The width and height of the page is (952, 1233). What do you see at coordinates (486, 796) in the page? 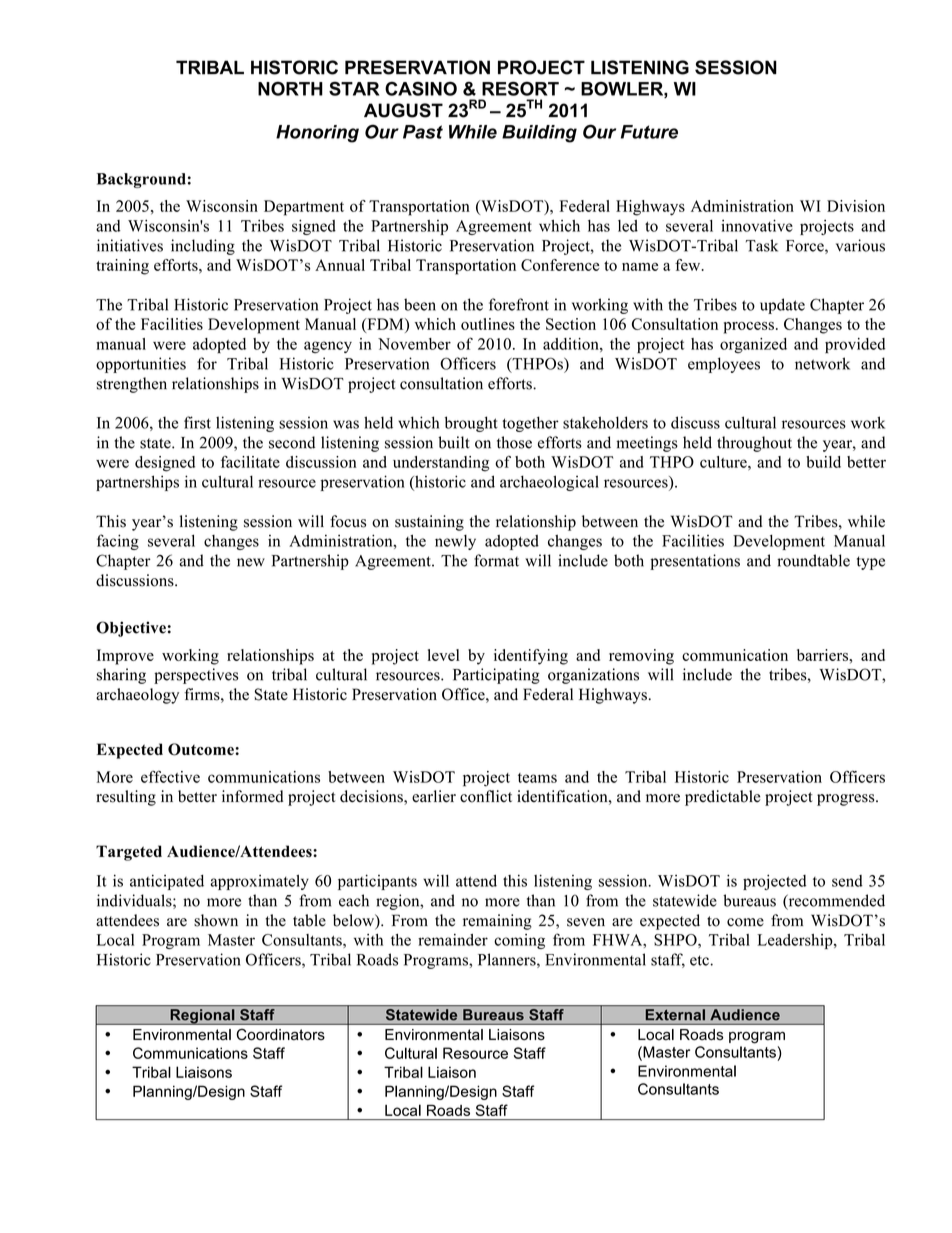
I see `conflict` at bounding box center [486, 796].
